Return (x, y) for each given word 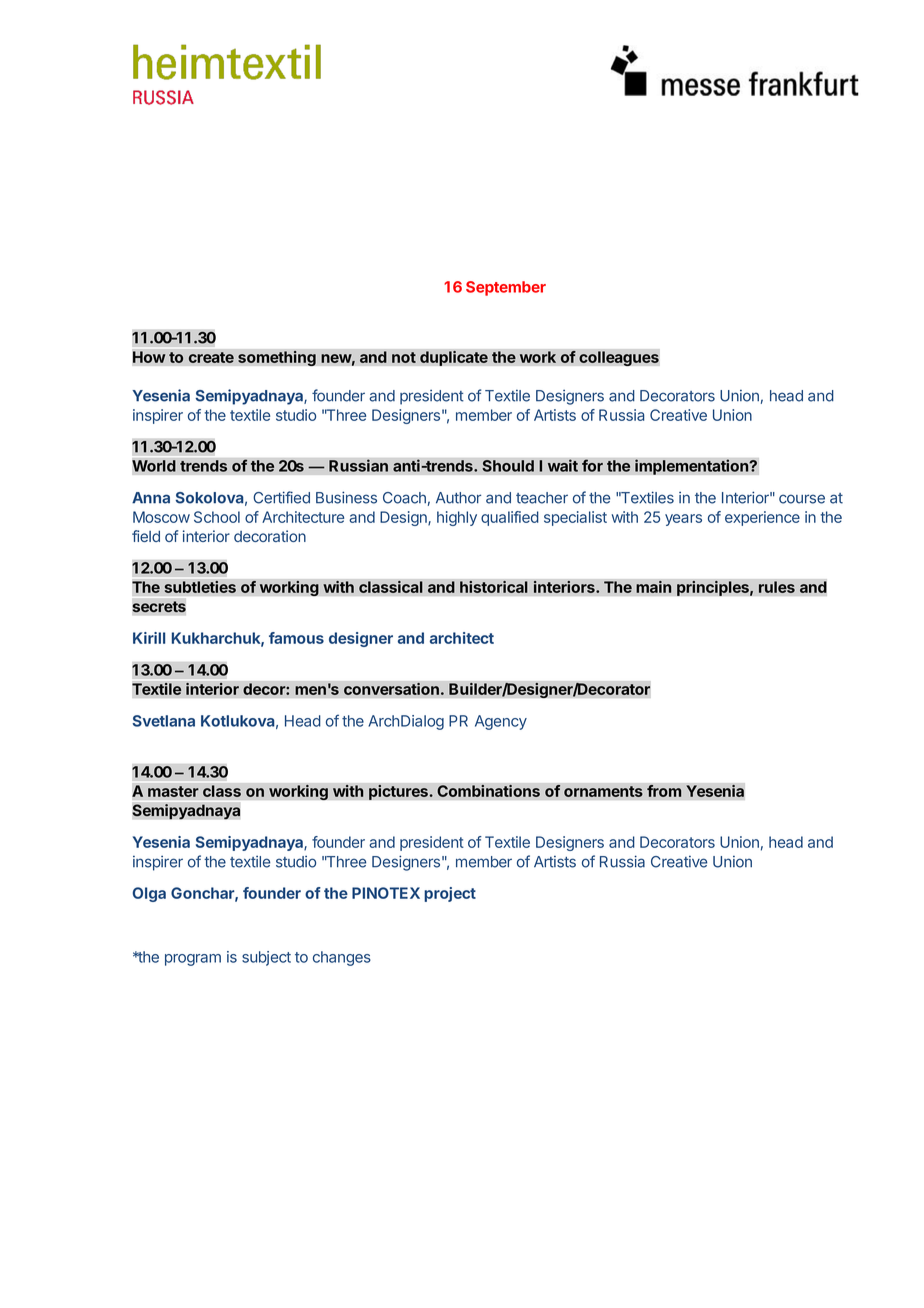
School (217, 517)
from (664, 790)
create (211, 357)
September (506, 288)
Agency (501, 722)
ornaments (603, 791)
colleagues (619, 357)
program (193, 960)
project (450, 894)
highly (457, 518)
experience (762, 518)
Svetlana (163, 721)
